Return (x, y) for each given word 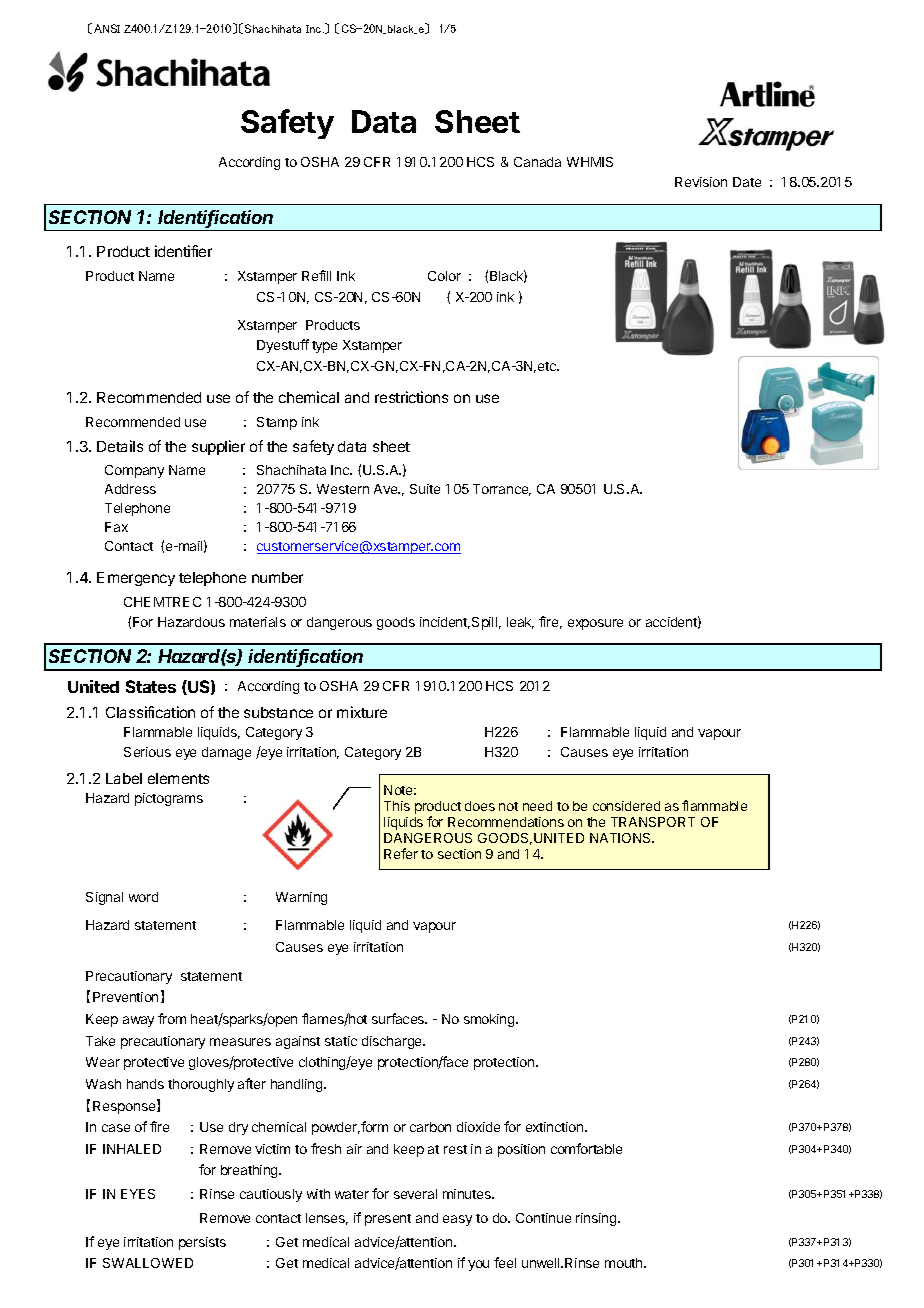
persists (202, 1243)
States (151, 686)
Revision (701, 182)
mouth (625, 1263)
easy (457, 1220)
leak (520, 623)
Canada (537, 162)
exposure (595, 624)
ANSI (107, 28)
